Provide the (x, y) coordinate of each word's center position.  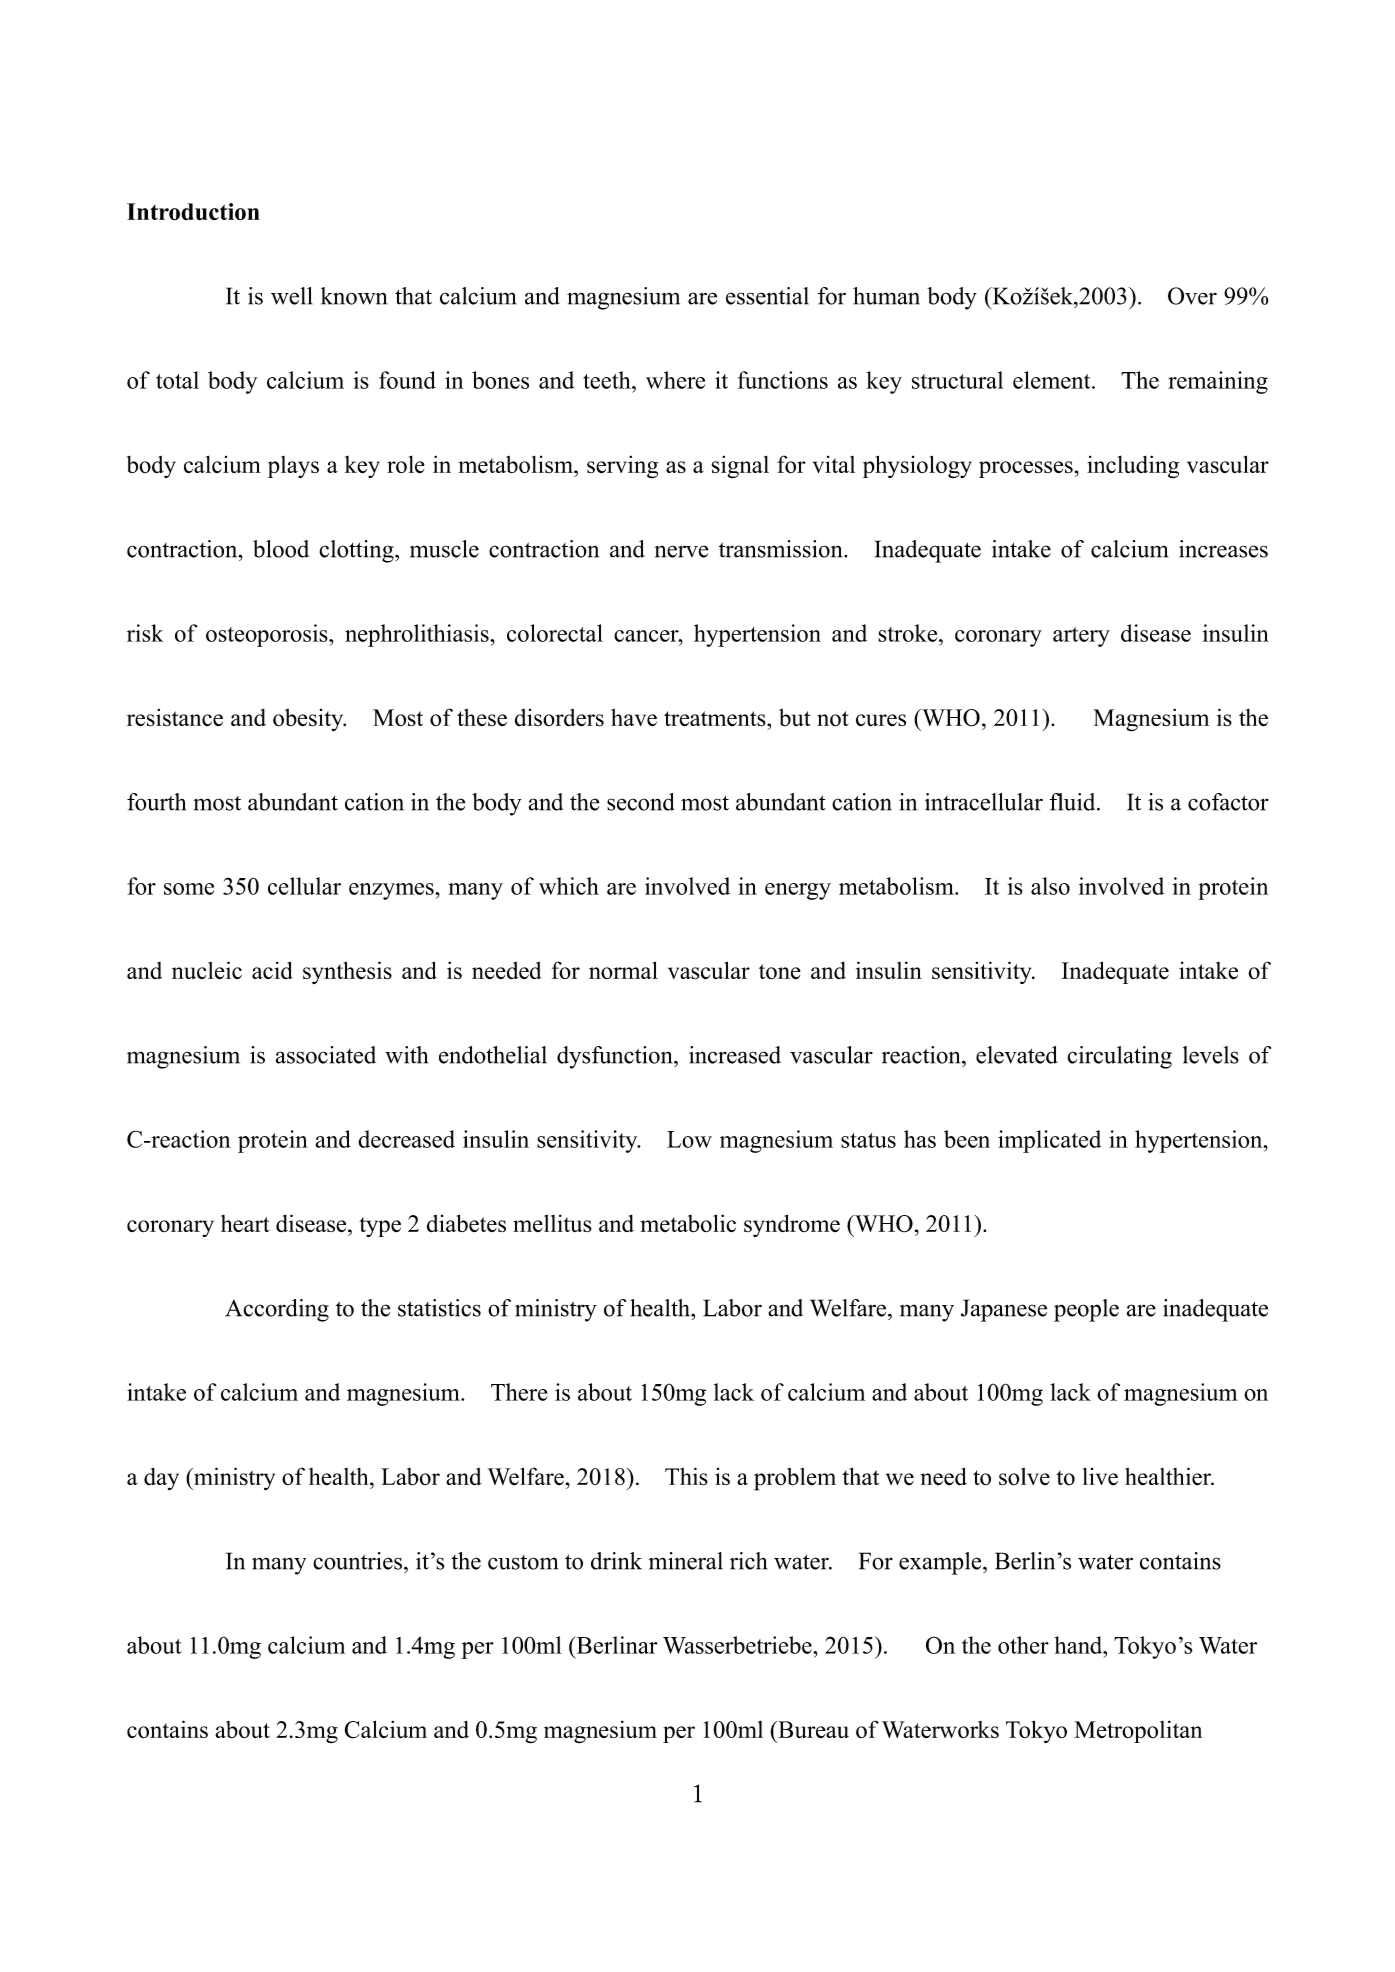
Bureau (812, 1729)
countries (357, 1561)
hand (1080, 1645)
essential (767, 296)
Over (1192, 296)
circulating (1119, 1057)
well (291, 296)
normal (623, 970)
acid (272, 970)
